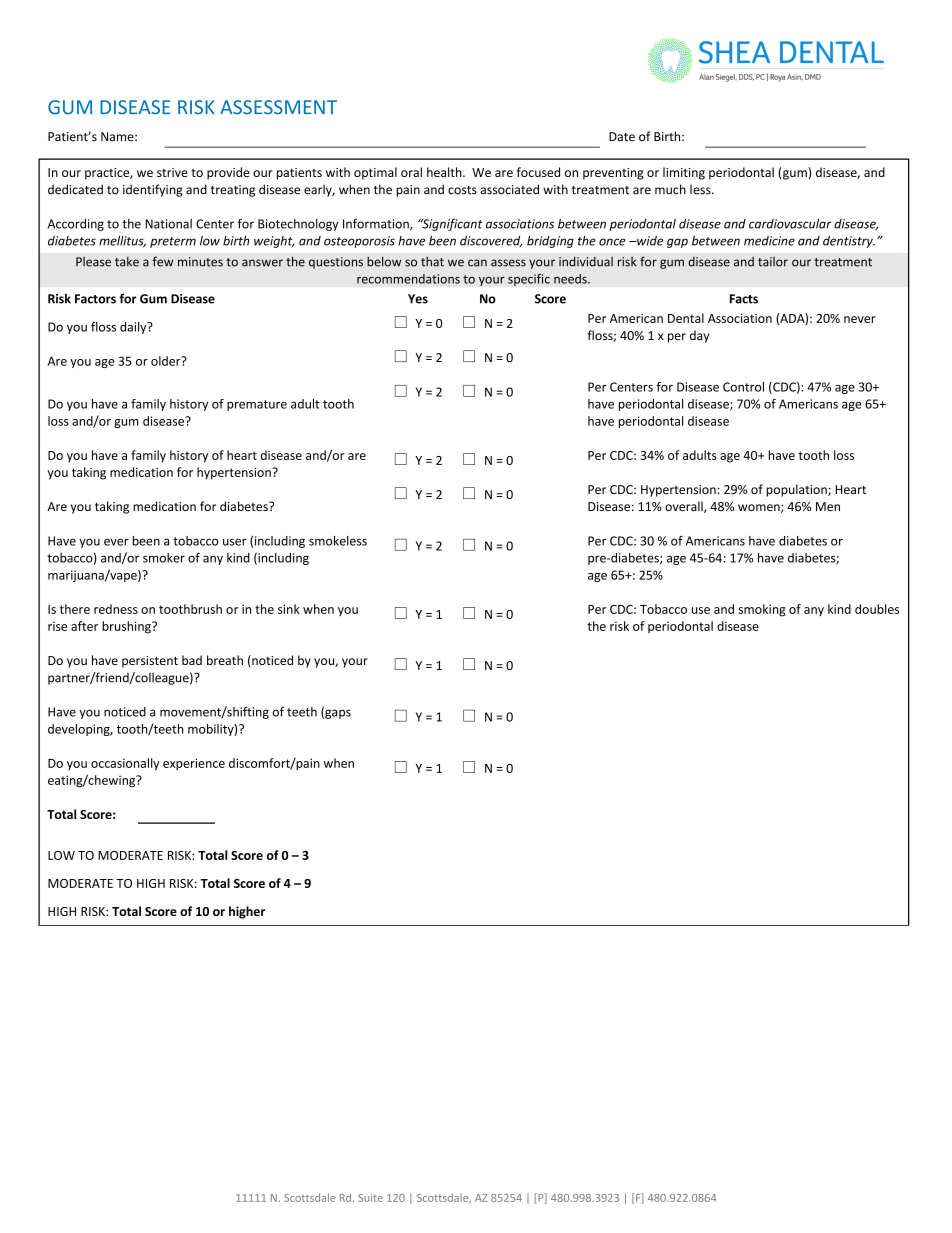 The height and width of the page is (1233, 952). Describe the element at coordinates (762, 610) in the page. I see `smoking` at that location.
